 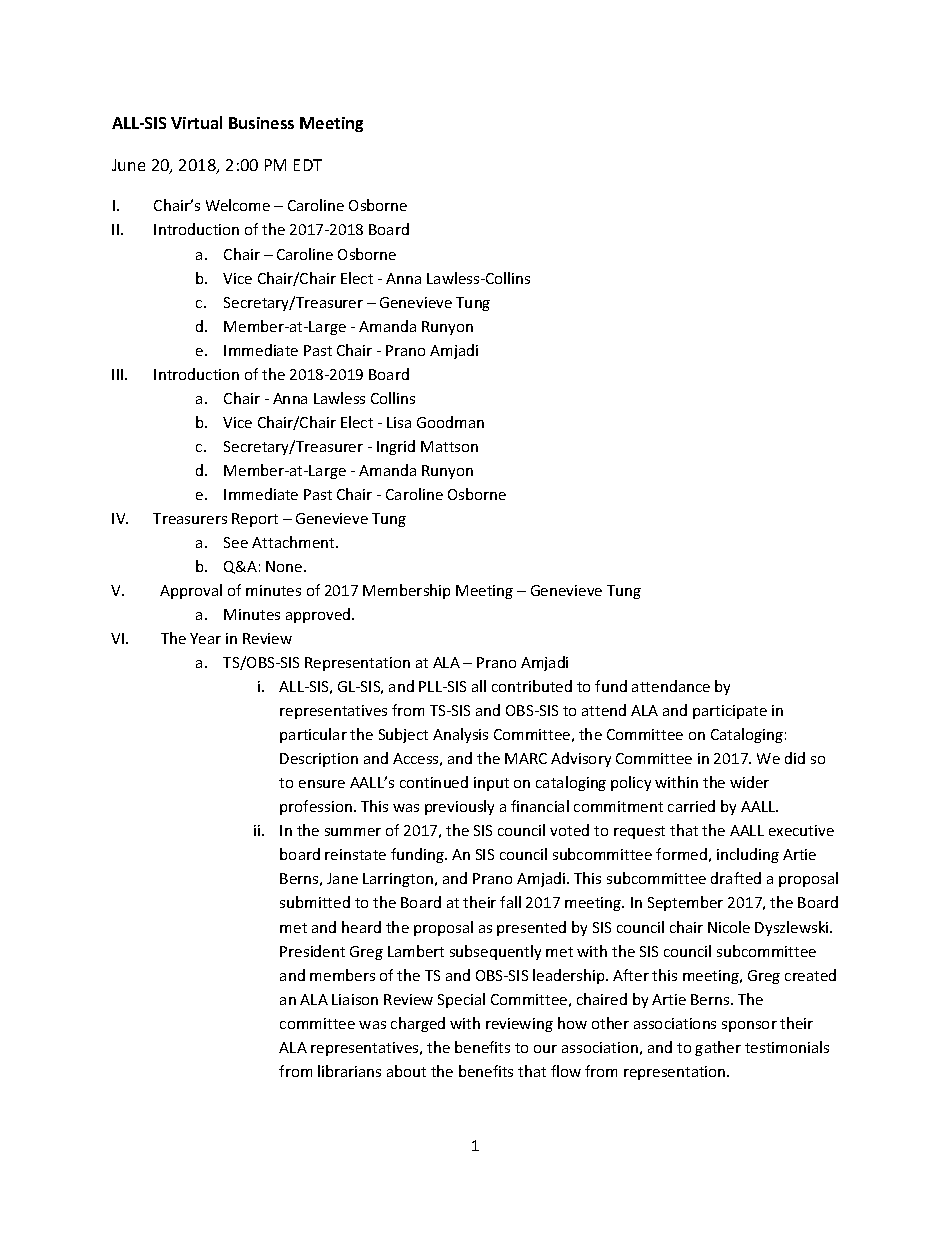 I want to click on III, so click(x=119, y=374).
